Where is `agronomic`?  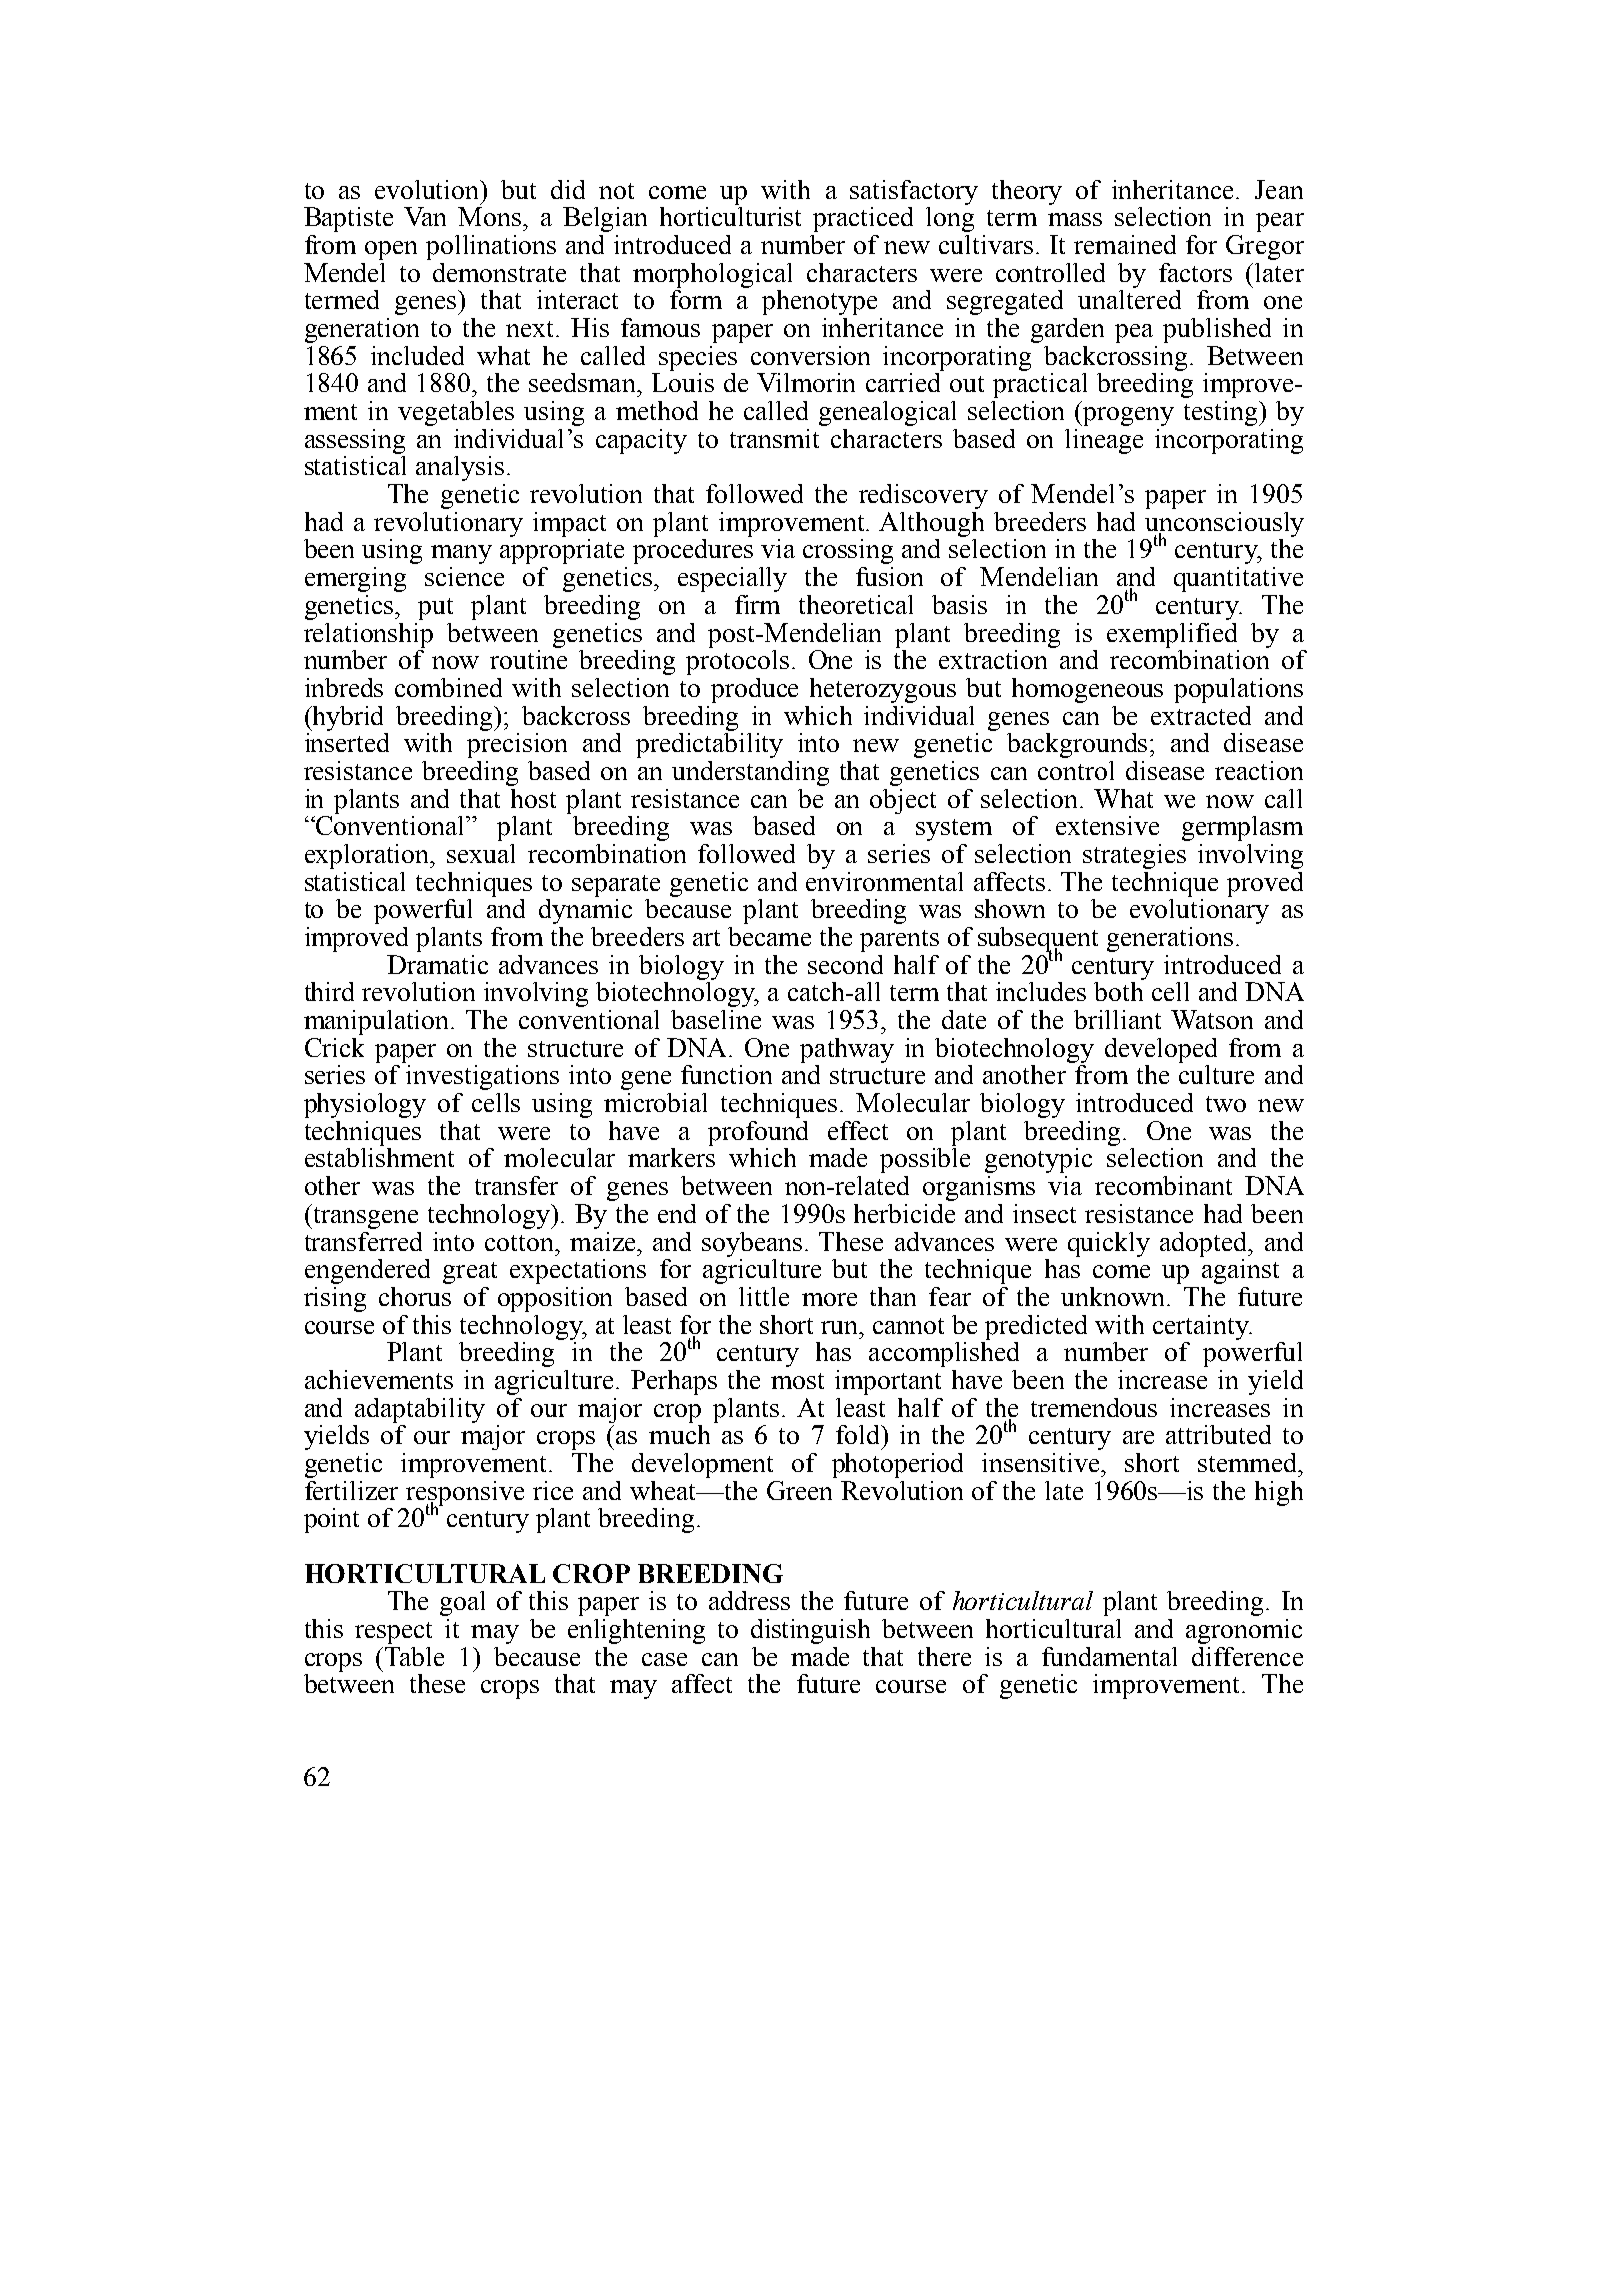 agronomic is located at coordinates (1244, 1631).
